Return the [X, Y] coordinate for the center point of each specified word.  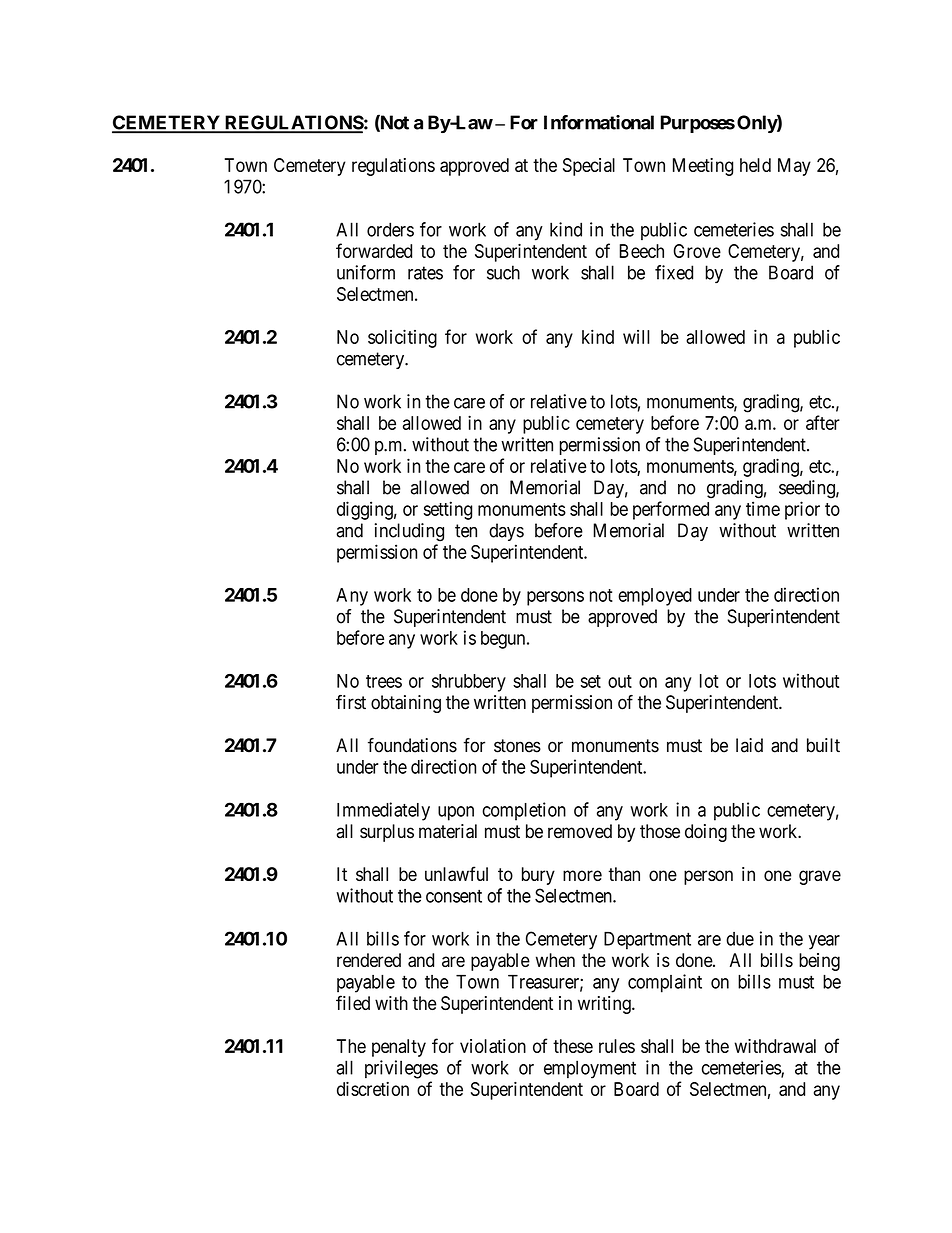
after [823, 422]
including [409, 532]
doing [706, 833]
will [636, 337]
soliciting [402, 338]
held [755, 165]
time [763, 508]
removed [580, 831]
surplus [387, 833]
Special [589, 167]
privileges [401, 1069]
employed [655, 597]
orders [390, 229]
